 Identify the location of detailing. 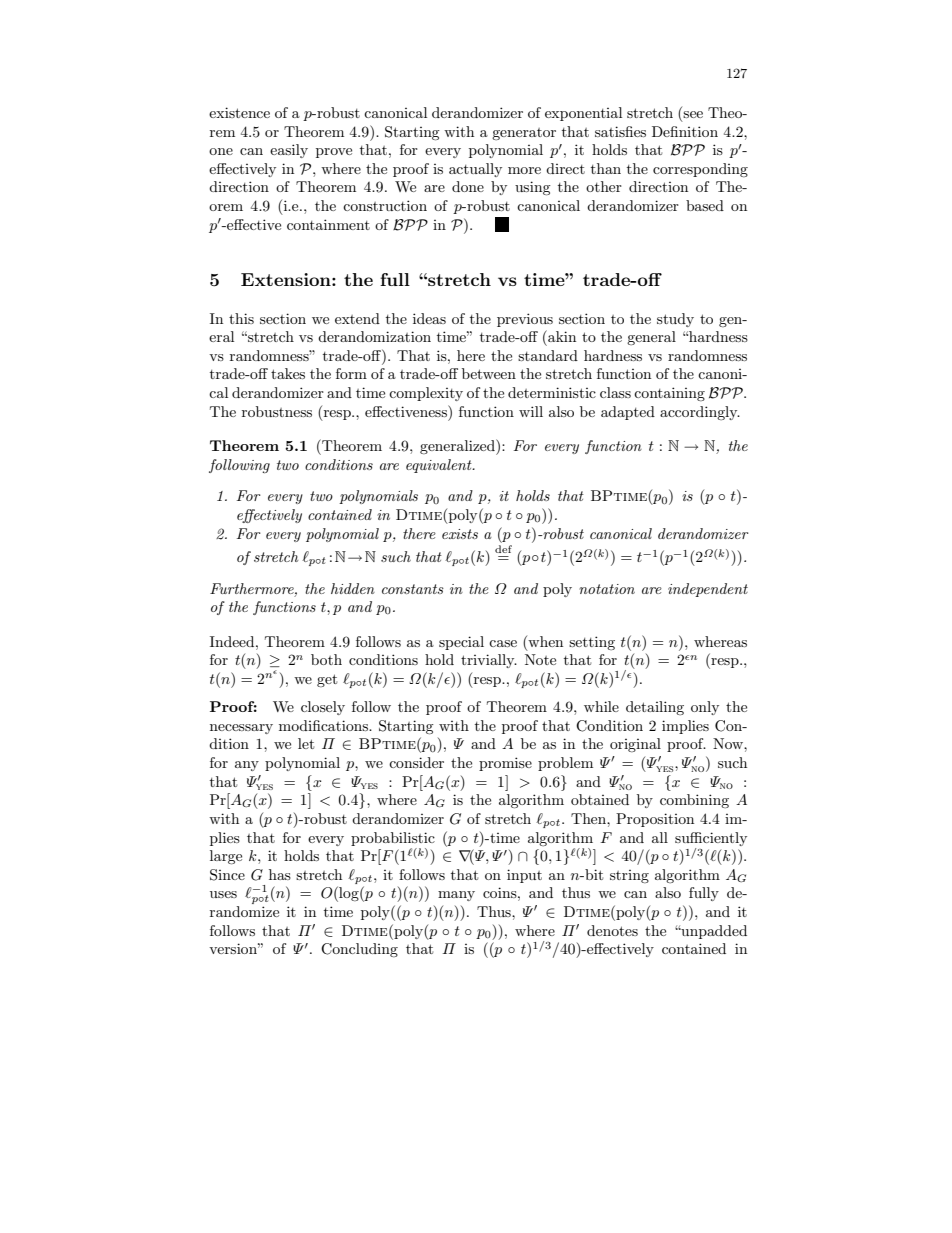
(655, 708).
